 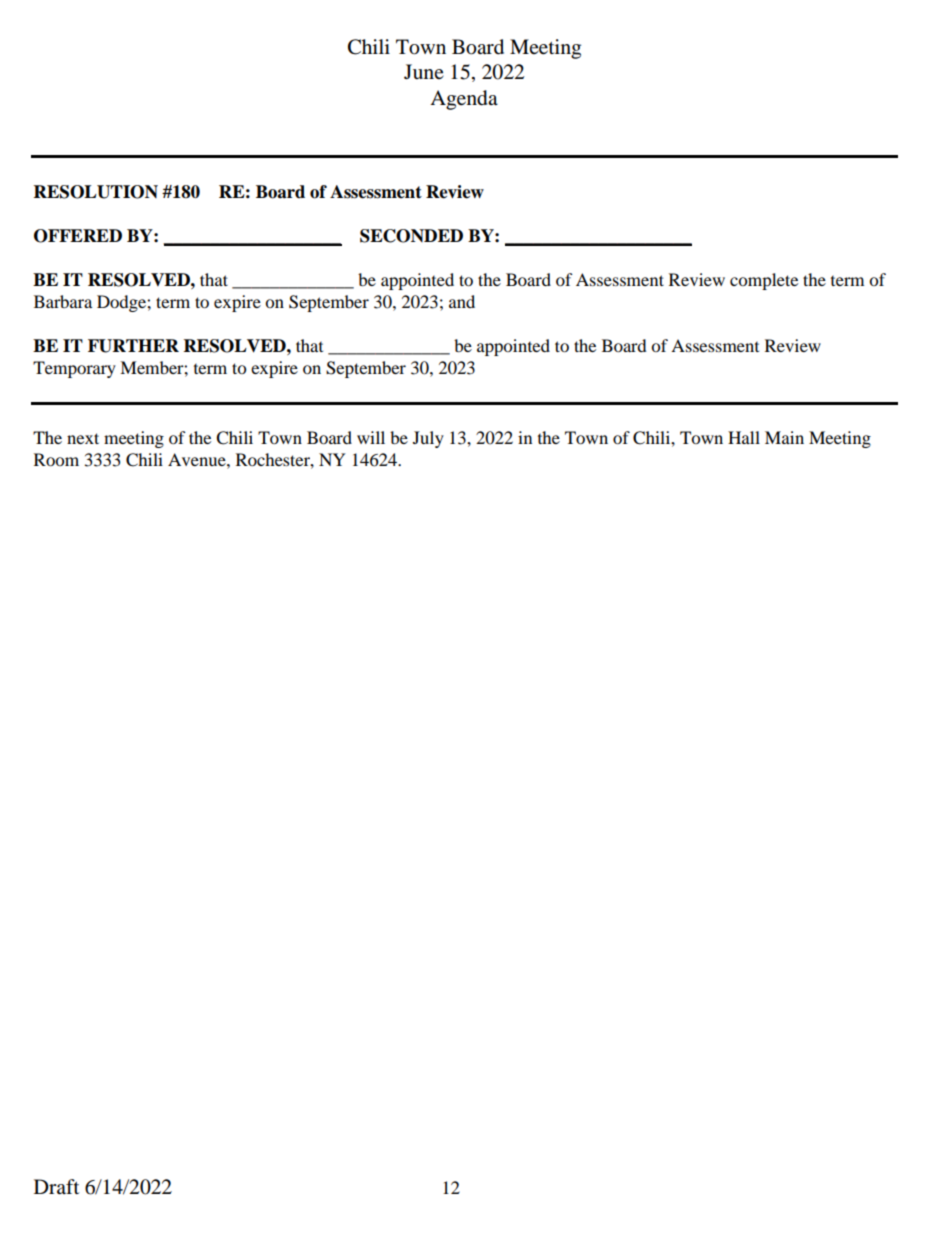 What do you see at coordinates (464, 100) in the image?
I see `Agenda` at bounding box center [464, 100].
